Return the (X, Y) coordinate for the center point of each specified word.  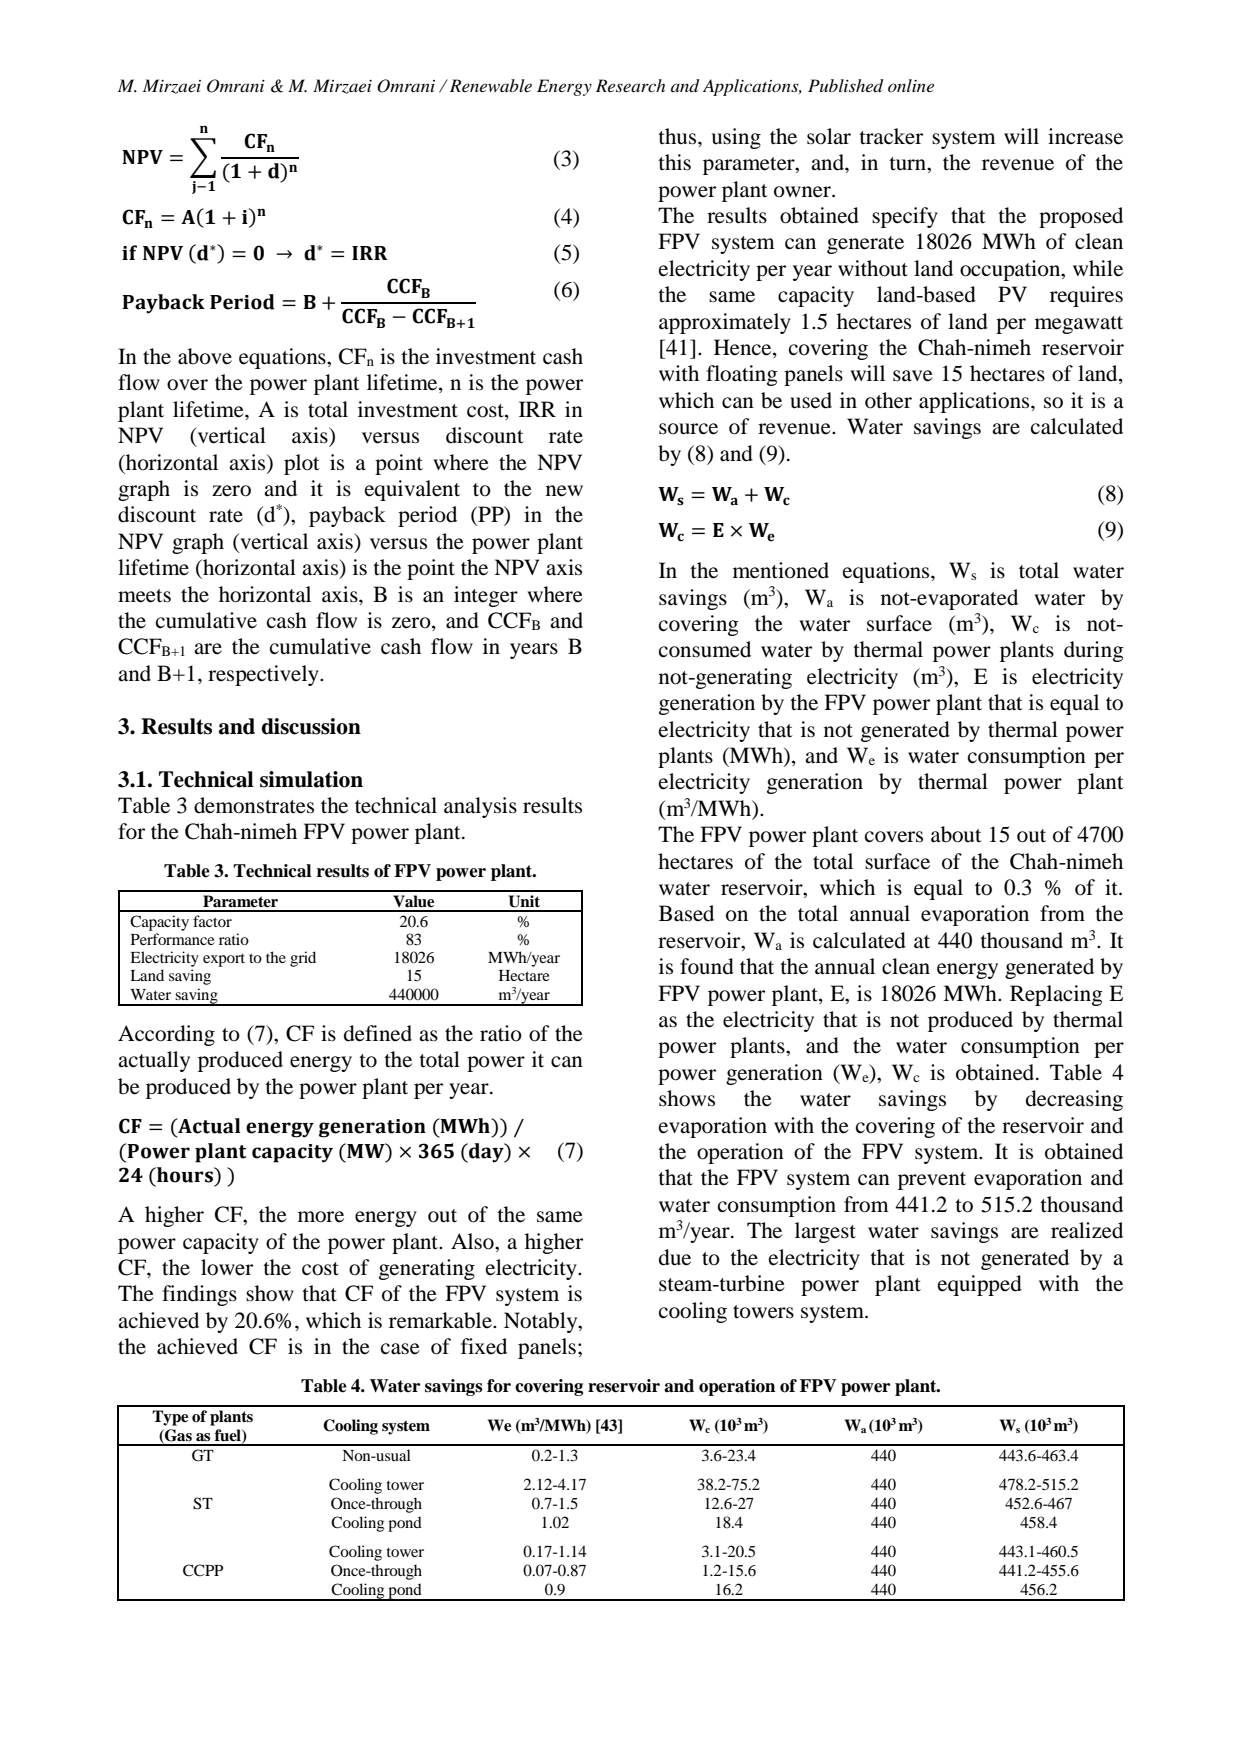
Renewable (491, 85)
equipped (980, 1285)
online (911, 85)
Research (630, 85)
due (675, 1257)
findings (199, 1295)
